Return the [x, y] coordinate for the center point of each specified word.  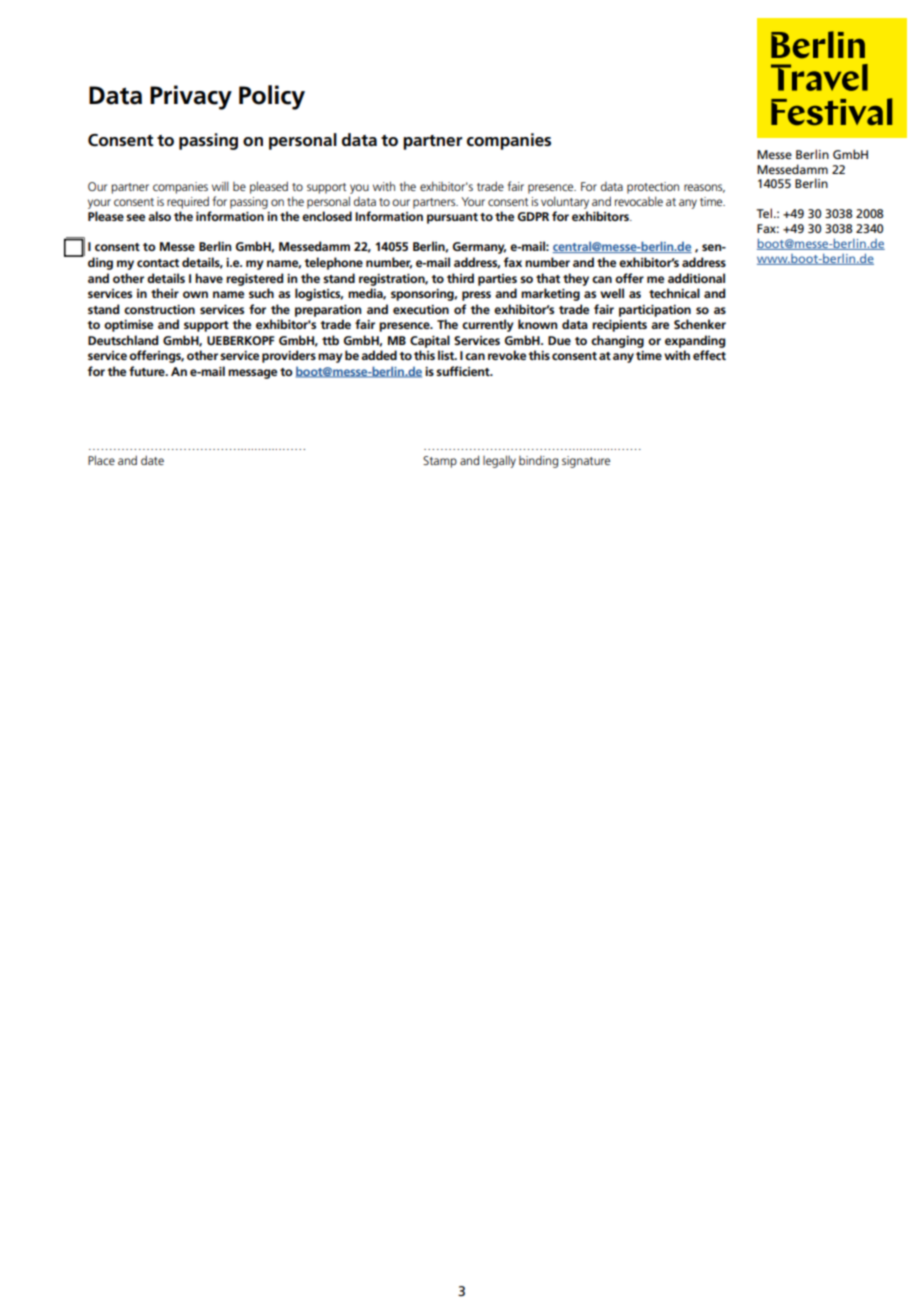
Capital [430, 341]
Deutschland [123, 340]
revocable [639, 201]
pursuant [452, 218]
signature [586, 462]
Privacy [191, 97]
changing [617, 341]
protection [653, 188]
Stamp [440, 462]
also [159, 216]
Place [101, 460]
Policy [272, 97]
